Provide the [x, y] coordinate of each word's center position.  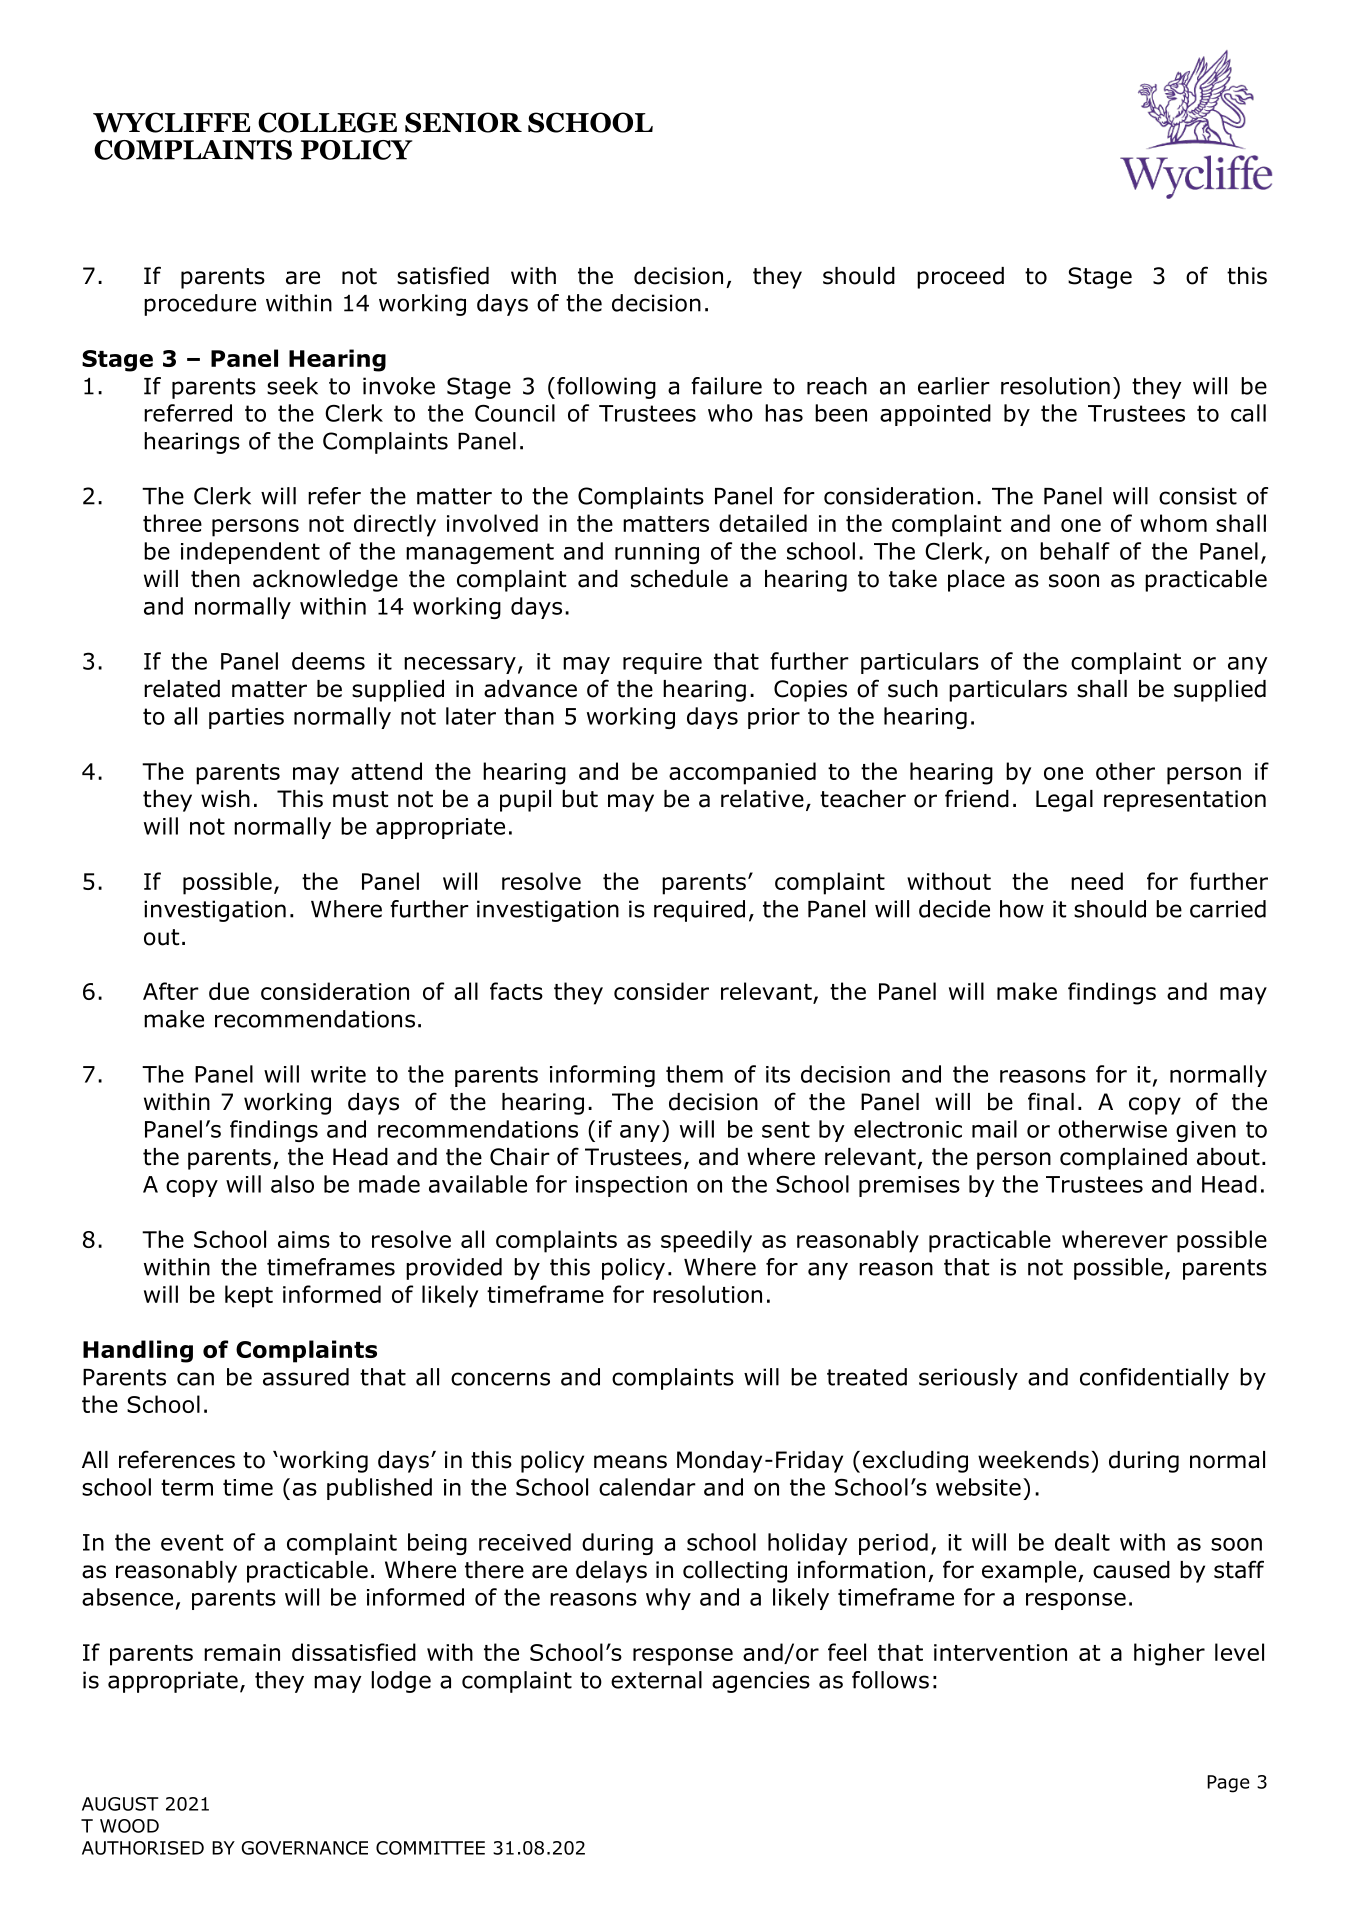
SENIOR [463, 122]
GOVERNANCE [304, 1848]
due [229, 991]
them [694, 1074]
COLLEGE [327, 122]
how [1022, 909]
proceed [960, 278]
